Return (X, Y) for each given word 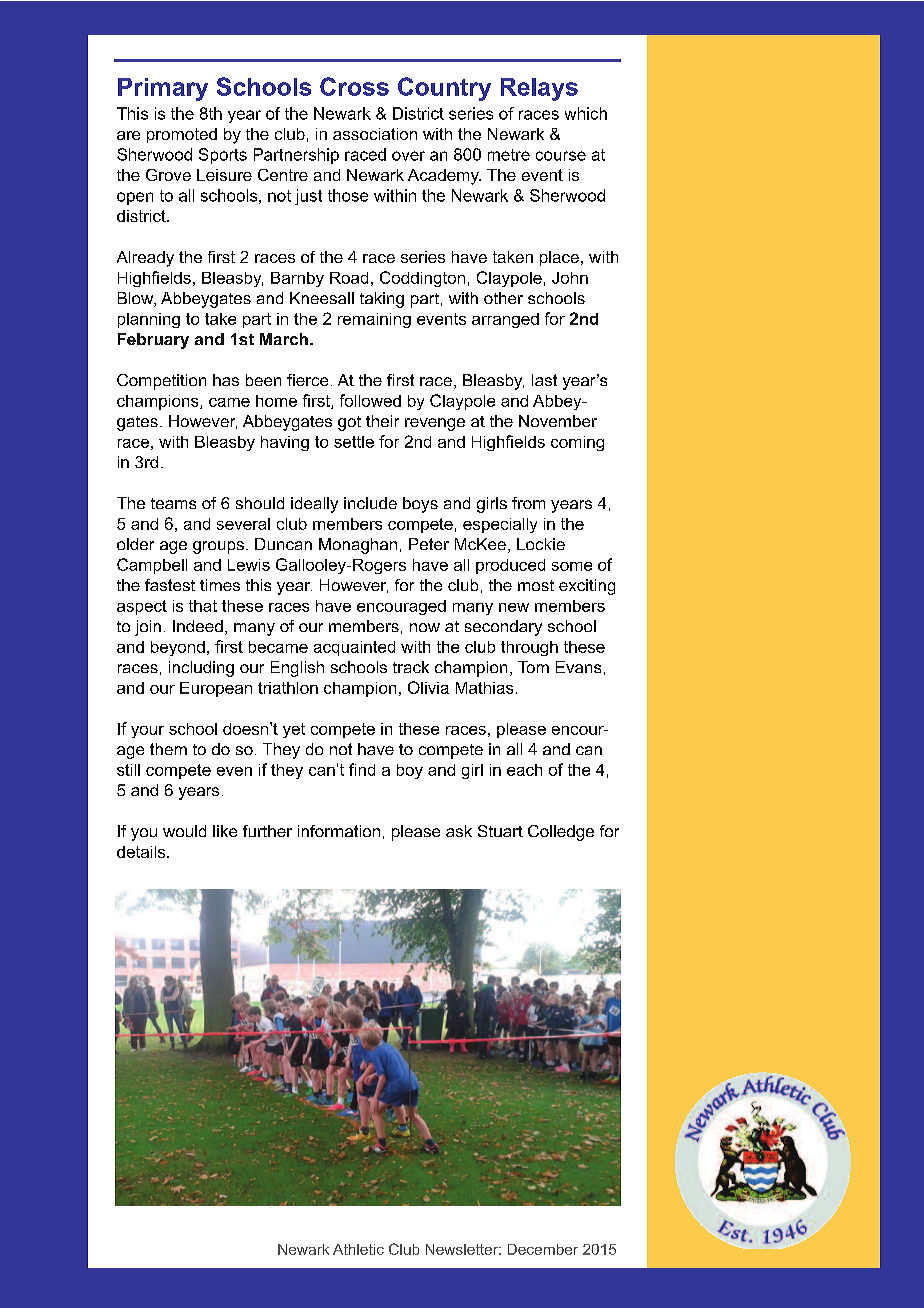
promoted (182, 135)
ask (459, 831)
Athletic (358, 1249)
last (544, 380)
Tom (533, 667)
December (543, 1249)
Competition (161, 382)
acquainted (354, 648)
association (375, 134)
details (142, 852)
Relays (539, 89)
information (339, 831)
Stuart (500, 831)
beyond (178, 648)
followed (370, 400)
